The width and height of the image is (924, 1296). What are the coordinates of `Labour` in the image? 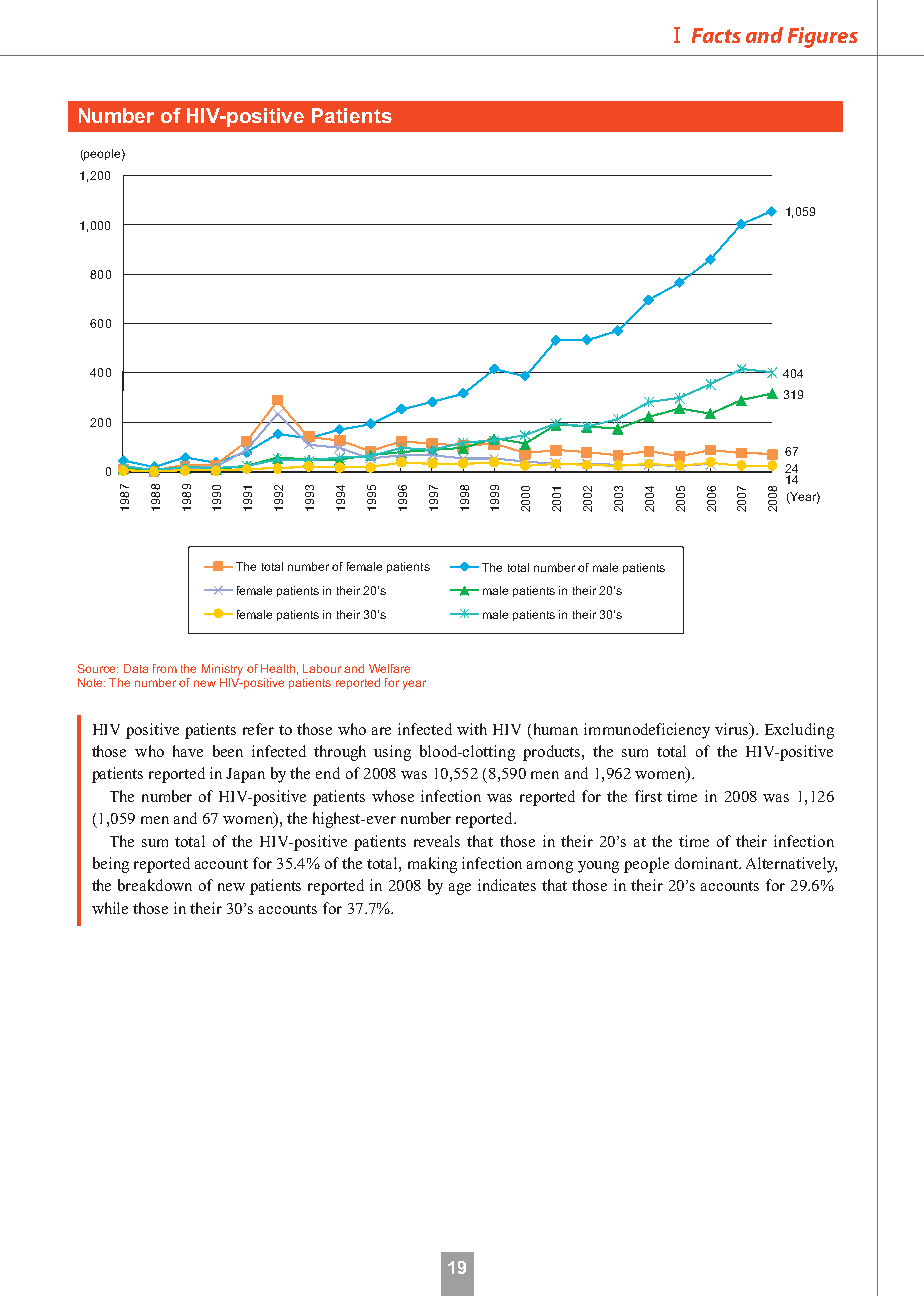 It's located at (322, 668).
